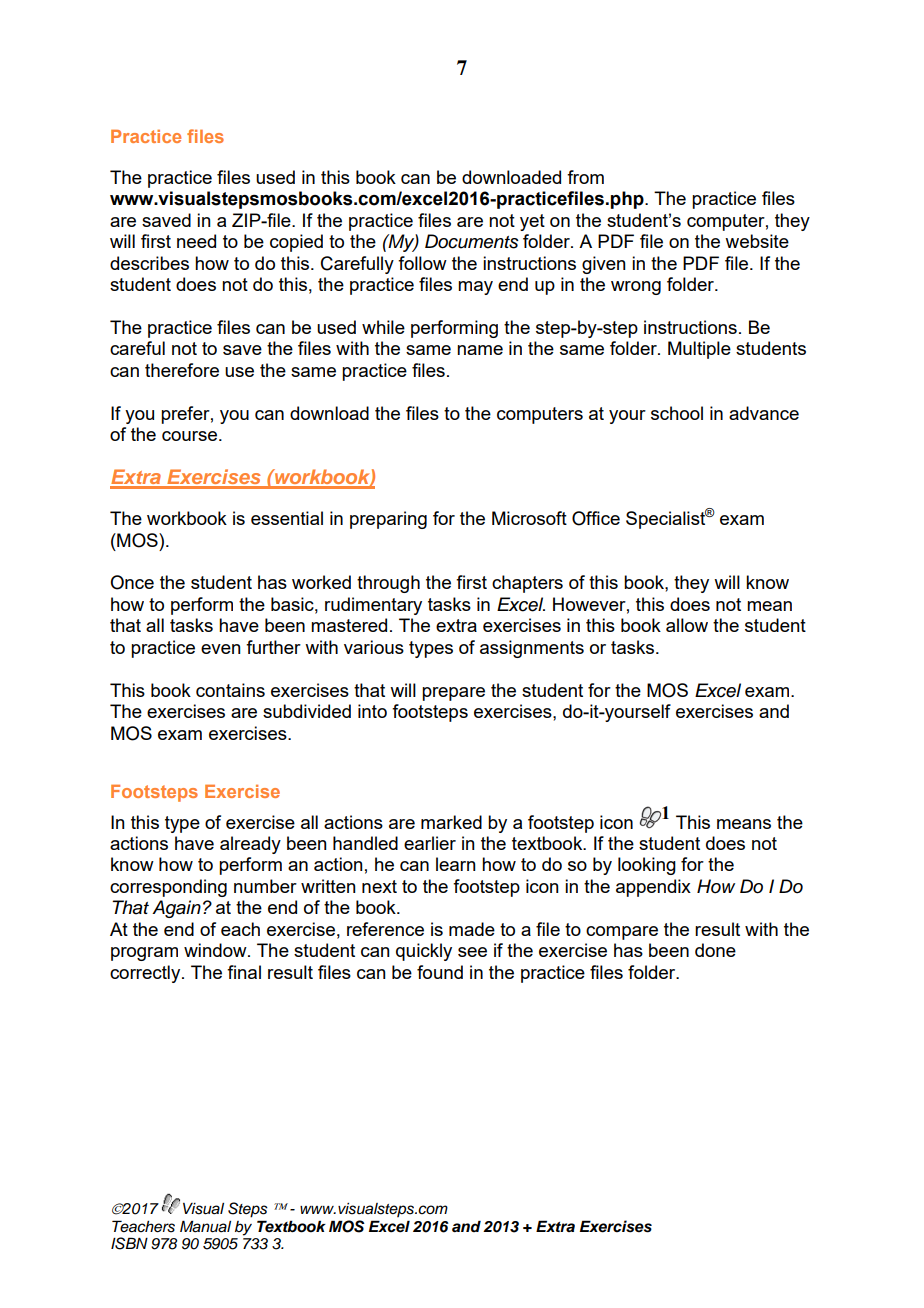  Describe the element at coordinates (205, 1226) in the screenshot. I see `Manual` at that location.
